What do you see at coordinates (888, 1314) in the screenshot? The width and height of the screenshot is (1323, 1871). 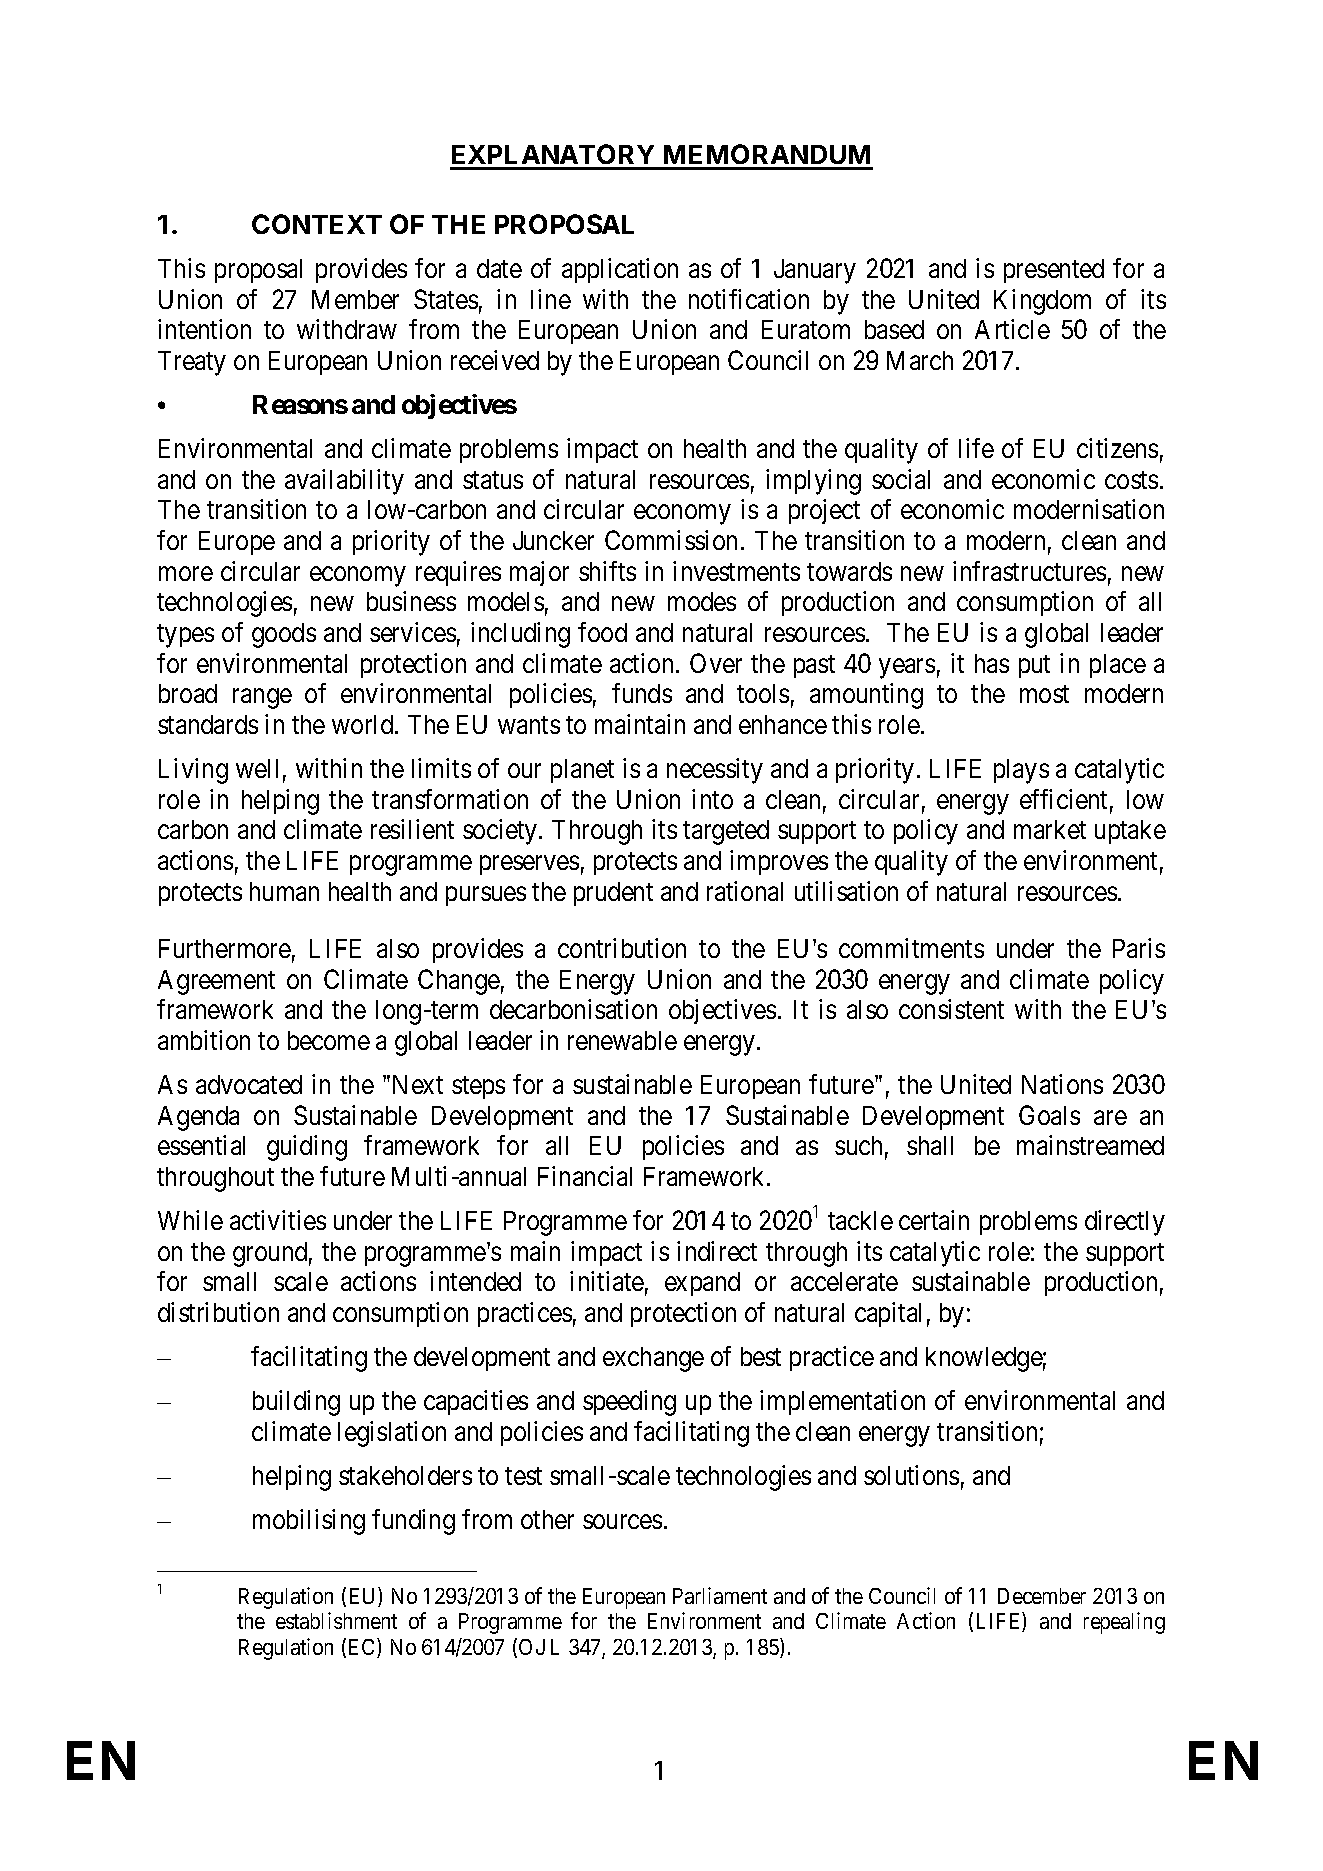 I see `capital` at bounding box center [888, 1314].
